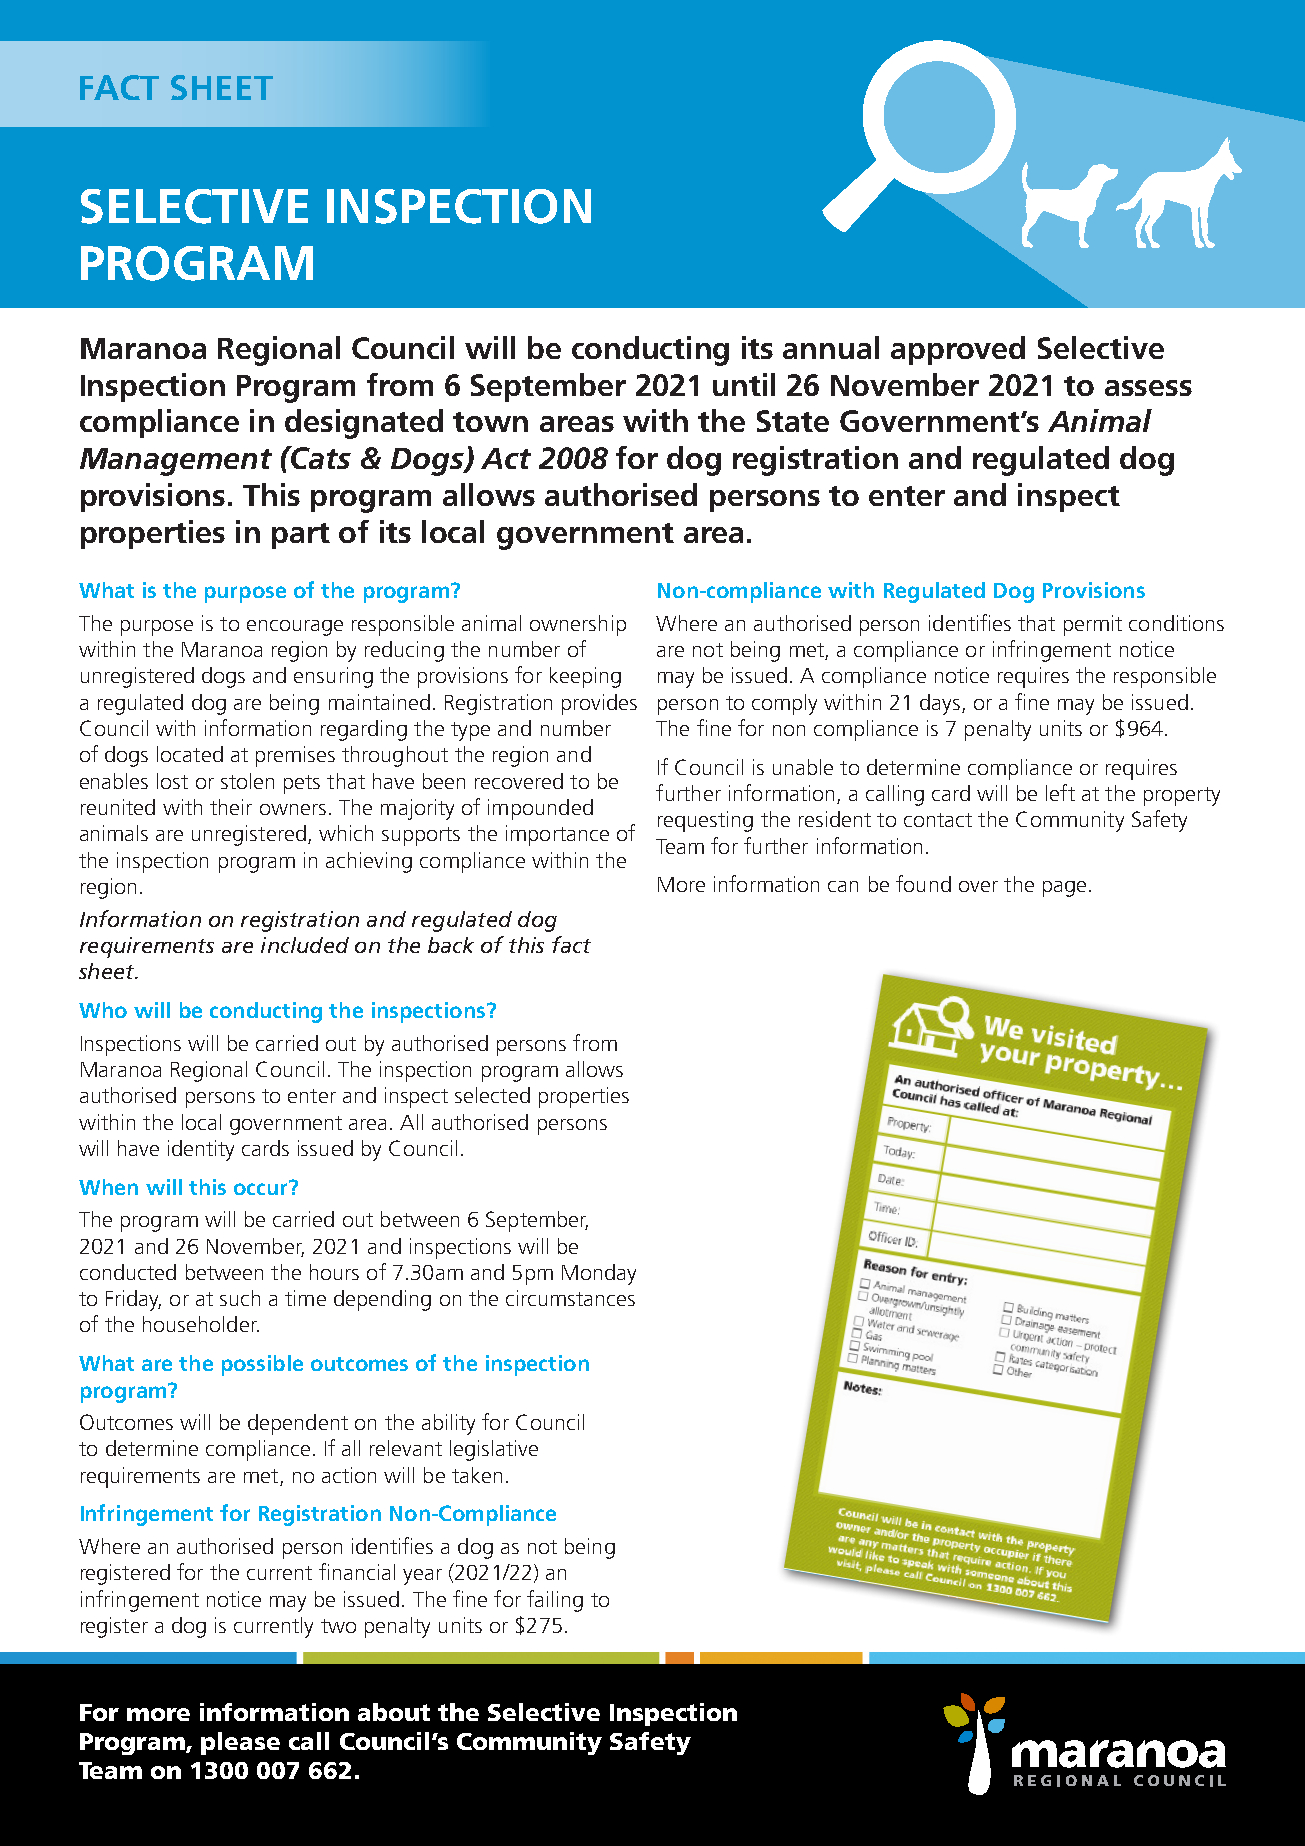  What do you see at coordinates (176, 462) in the document?
I see `Management` at bounding box center [176, 462].
